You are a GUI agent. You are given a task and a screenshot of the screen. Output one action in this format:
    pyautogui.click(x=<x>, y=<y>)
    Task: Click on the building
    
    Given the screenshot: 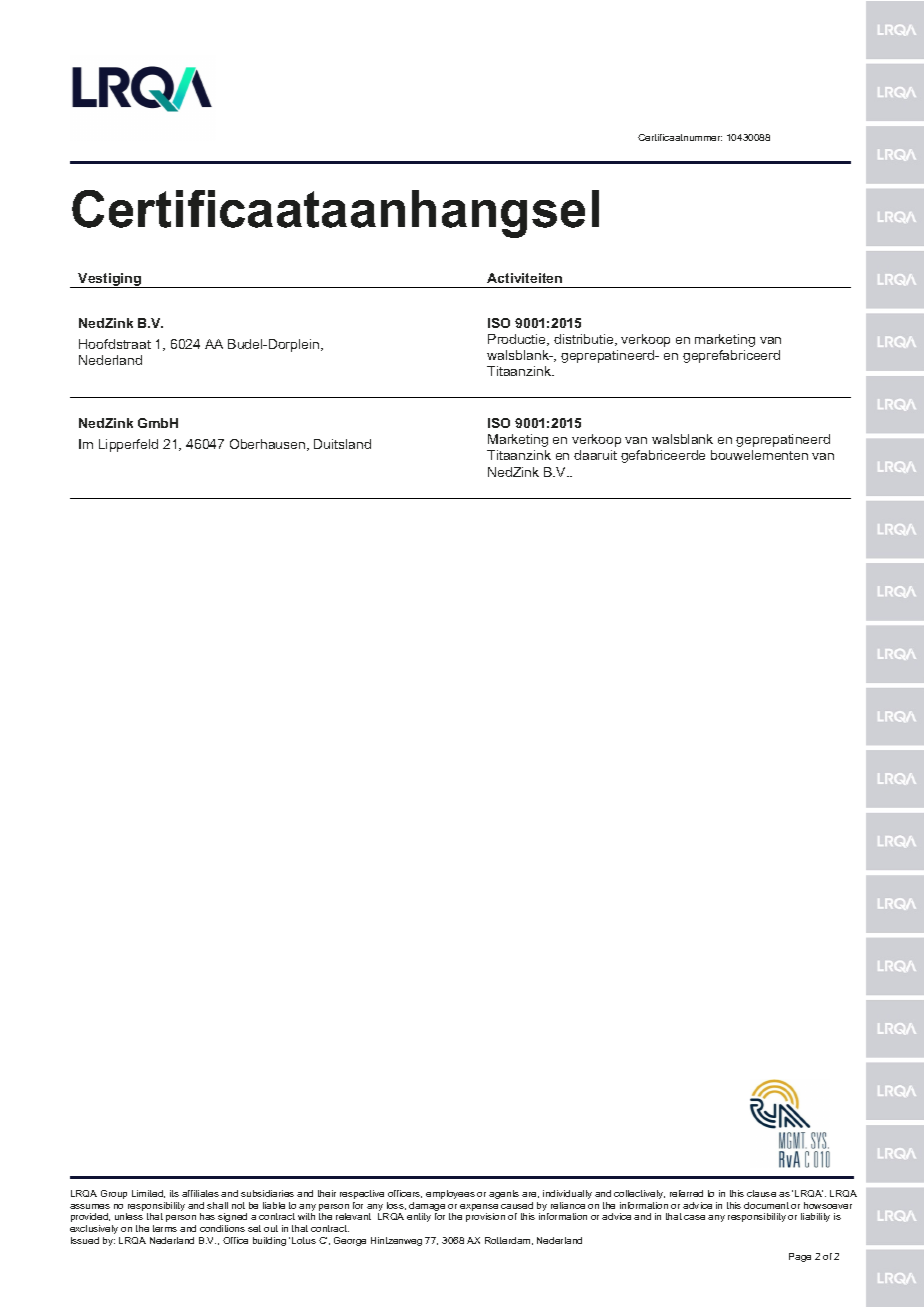 What is the action you would take?
    pyautogui.click(x=269, y=1241)
